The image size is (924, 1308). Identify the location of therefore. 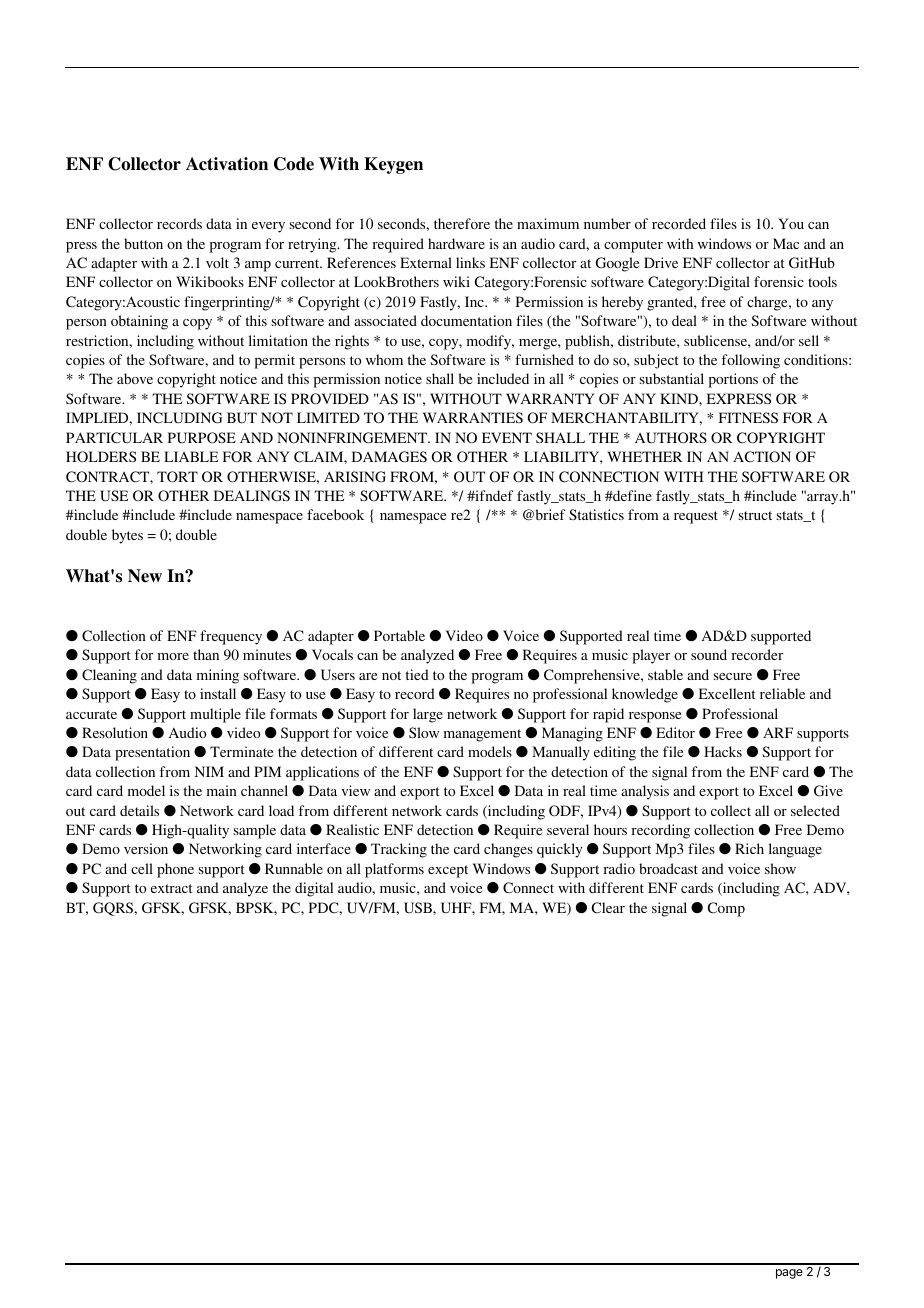
(462, 223).
